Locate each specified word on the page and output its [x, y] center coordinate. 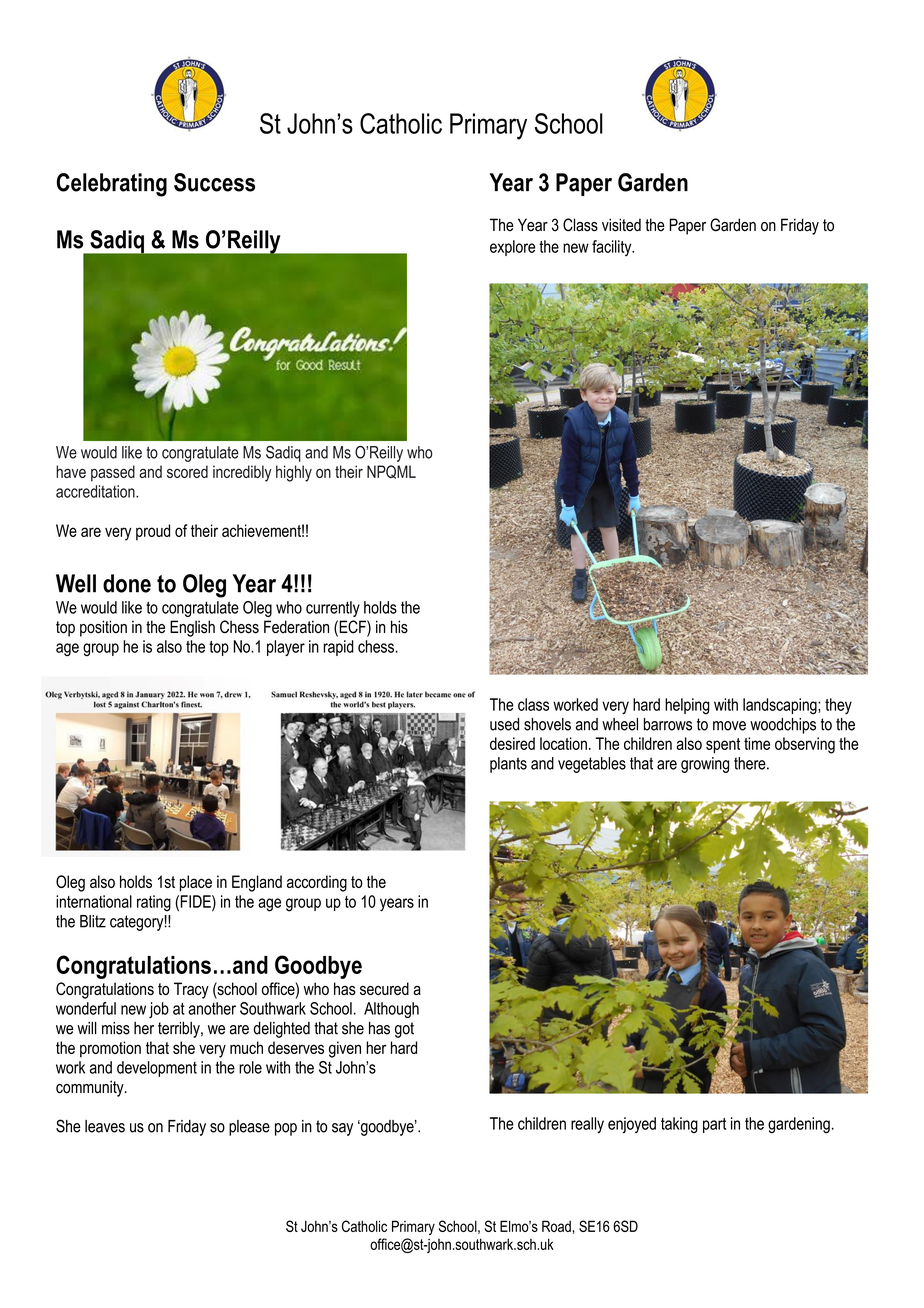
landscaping [781, 706]
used [504, 724]
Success [214, 182]
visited [621, 225]
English [192, 628]
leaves [105, 1126]
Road [556, 1226]
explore [512, 248]
